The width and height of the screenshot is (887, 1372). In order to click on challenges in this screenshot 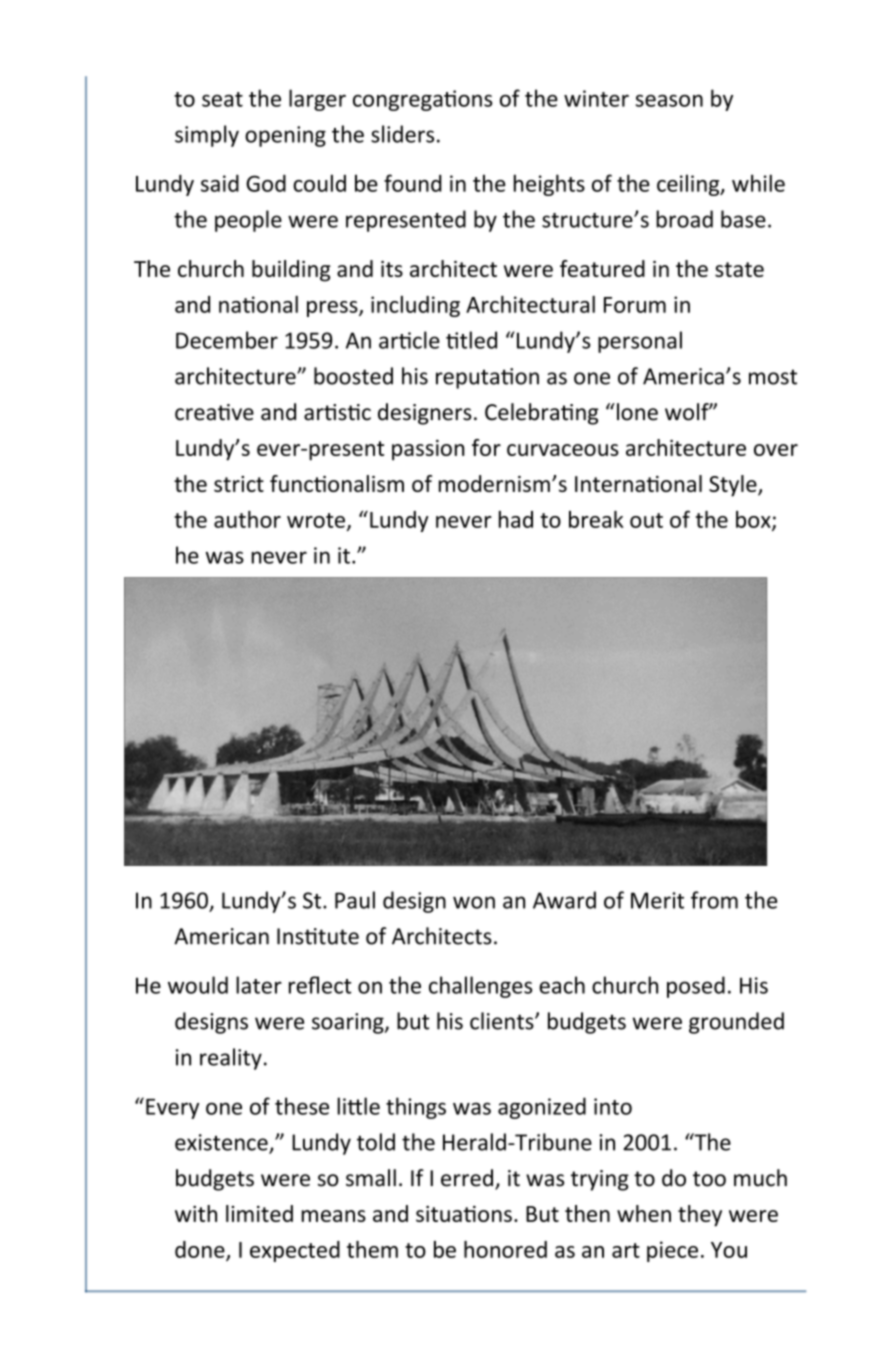, I will do `click(480, 987)`.
